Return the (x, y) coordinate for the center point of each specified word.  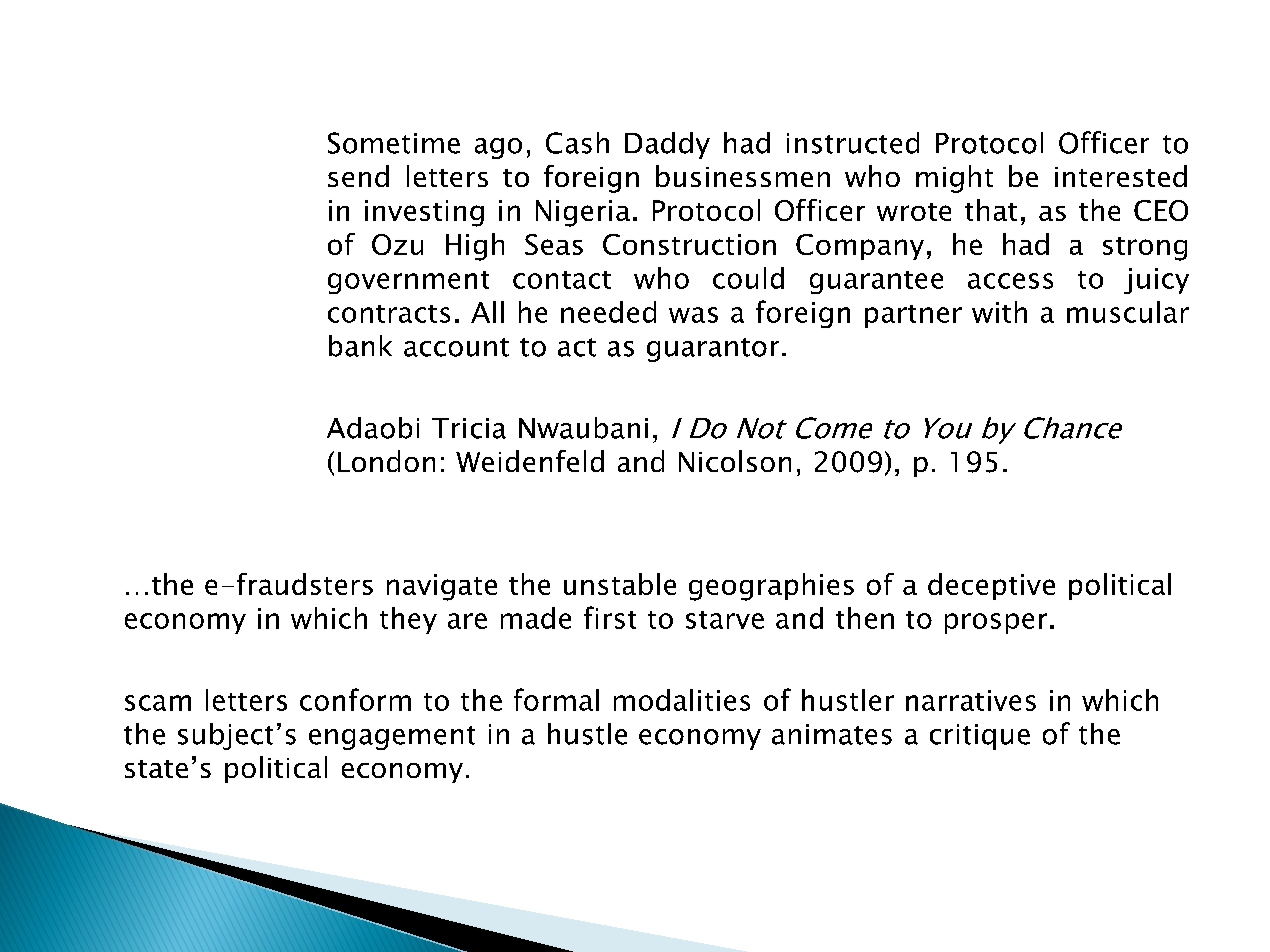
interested (1121, 176)
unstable (620, 584)
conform (355, 699)
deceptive (991, 586)
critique (980, 737)
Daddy (667, 145)
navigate (442, 587)
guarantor (713, 350)
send (358, 176)
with (999, 312)
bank (360, 346)
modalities (682, 700)
